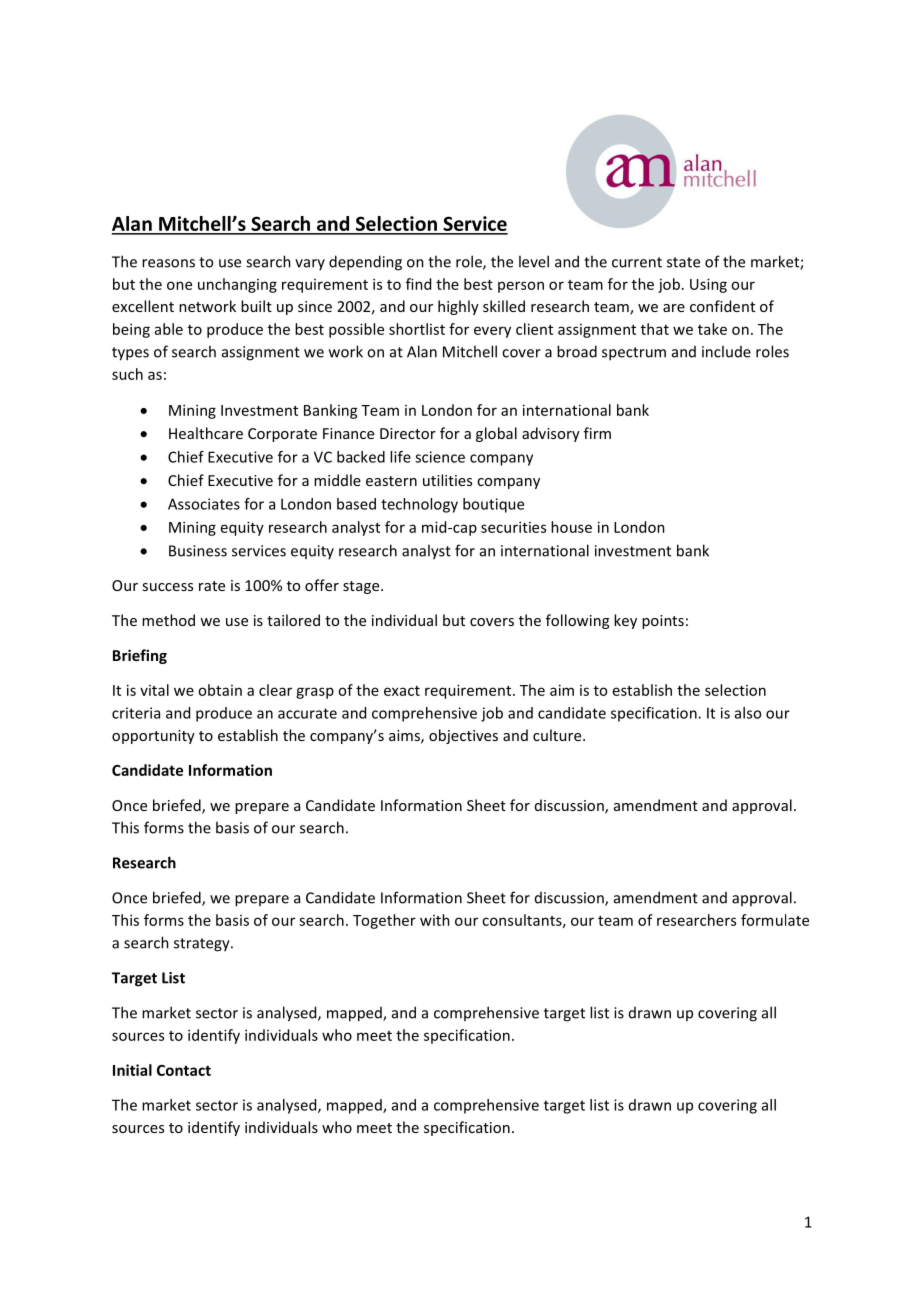 The width and height of the document is (924, 1308). I want to click on Contact, so click(184, 1070).
